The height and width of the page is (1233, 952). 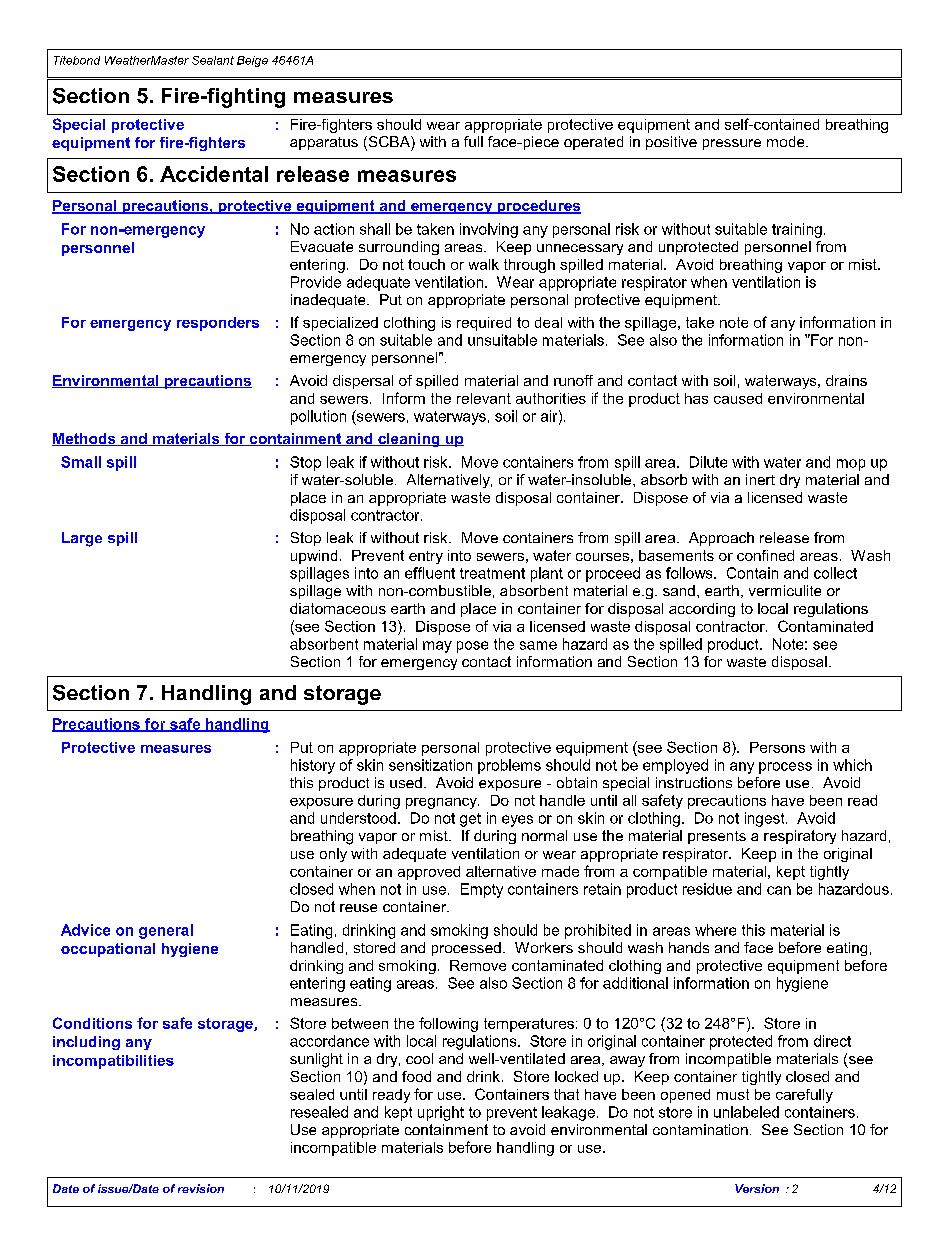 I want to click on operated, so click(x=593, y=143).
